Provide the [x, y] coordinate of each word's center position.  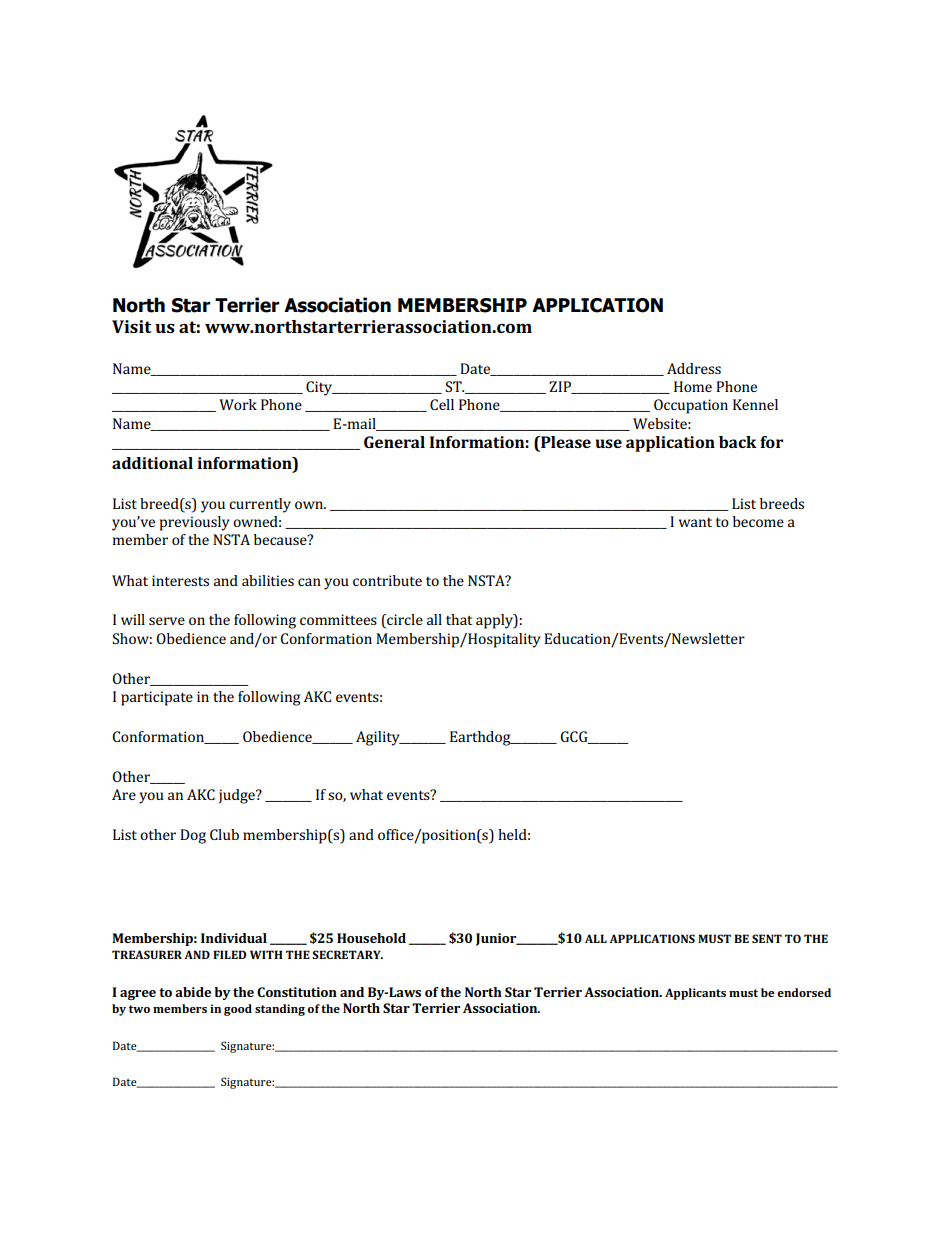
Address [694, 368]
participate [157, 698]
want [695, 522]
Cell [442, 404]
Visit [131, 326]
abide [193, 992]
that [459, 619]
